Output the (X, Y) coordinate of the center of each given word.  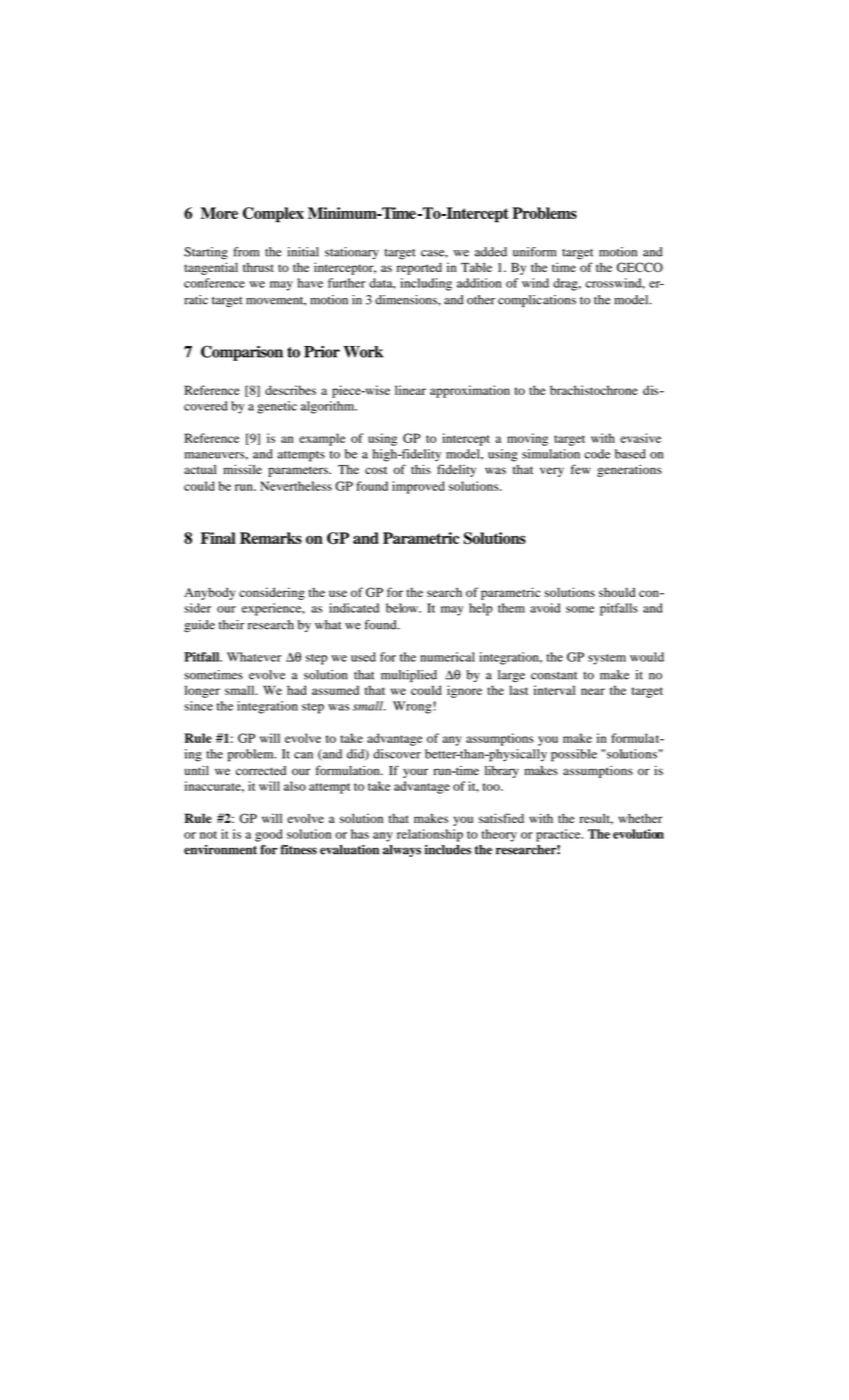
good (268, 835)
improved (418, 487)
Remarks (271, 538)
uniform (534, 252)
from (246, 252)
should (617, 592)
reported (419, 268)
